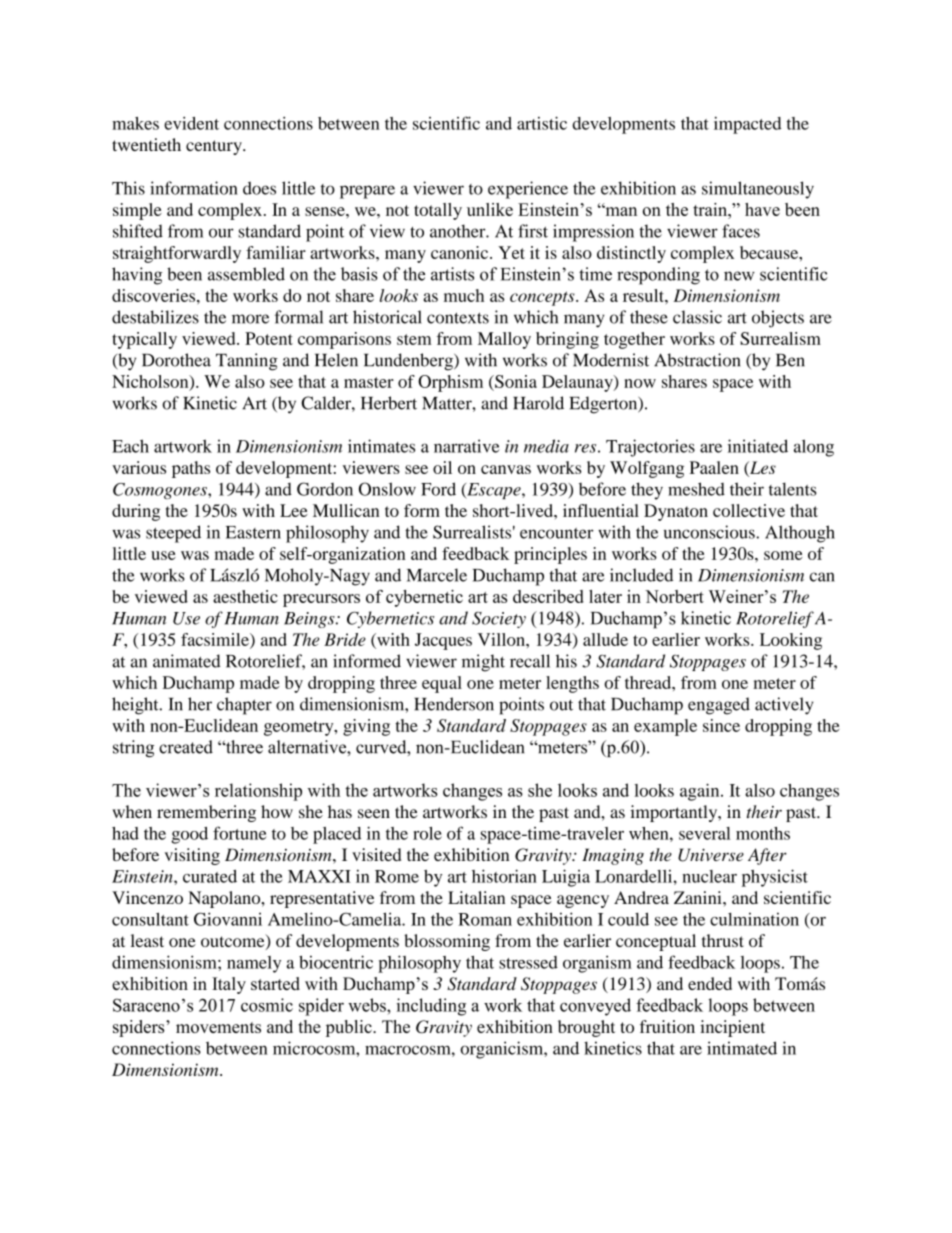 This screenshot has width=952, height=1233. Describe the element at coordinates (218, 1027) in the screenshot. I see `movements` at that location.
